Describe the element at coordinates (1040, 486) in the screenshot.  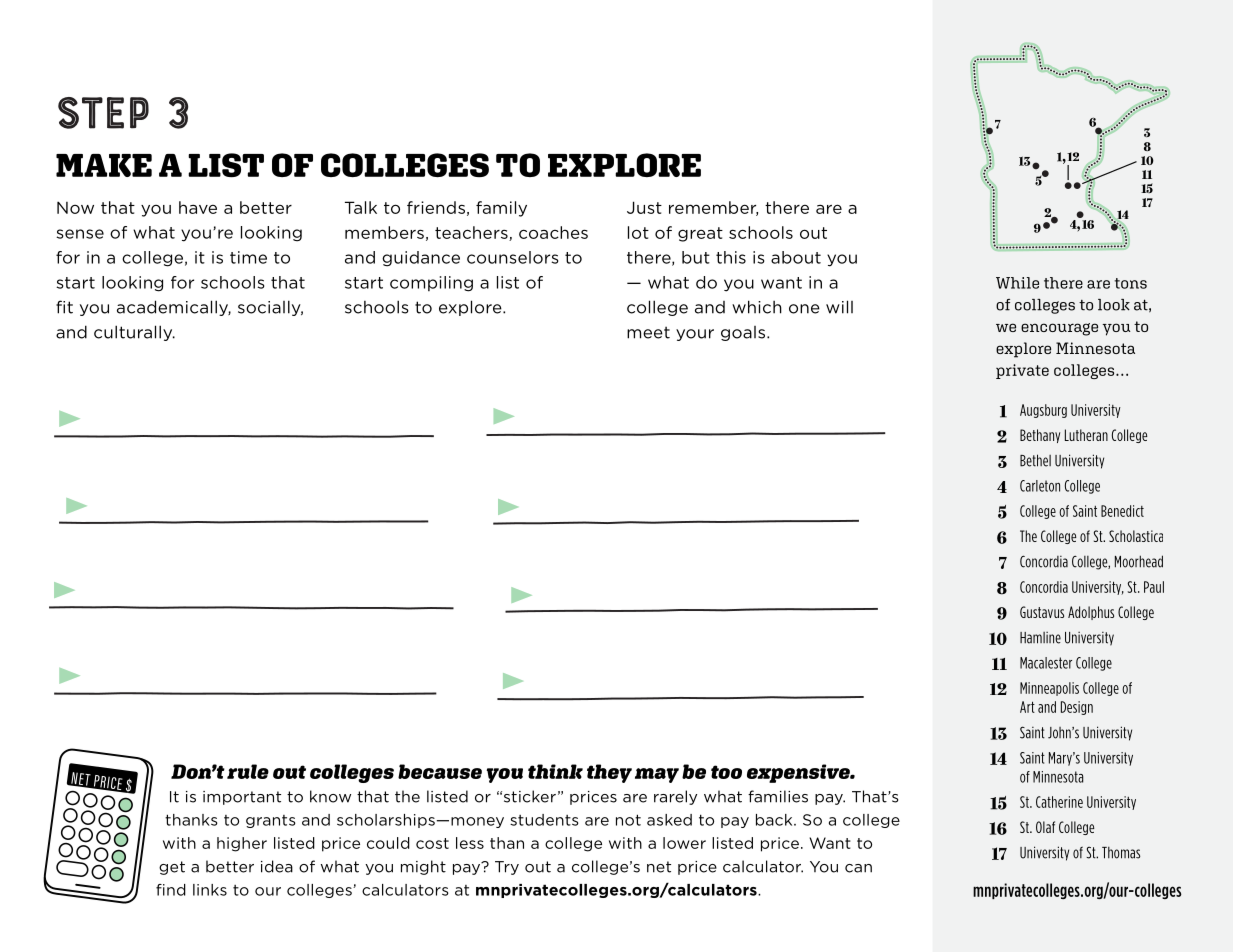
I see `Carleton` at that location.
